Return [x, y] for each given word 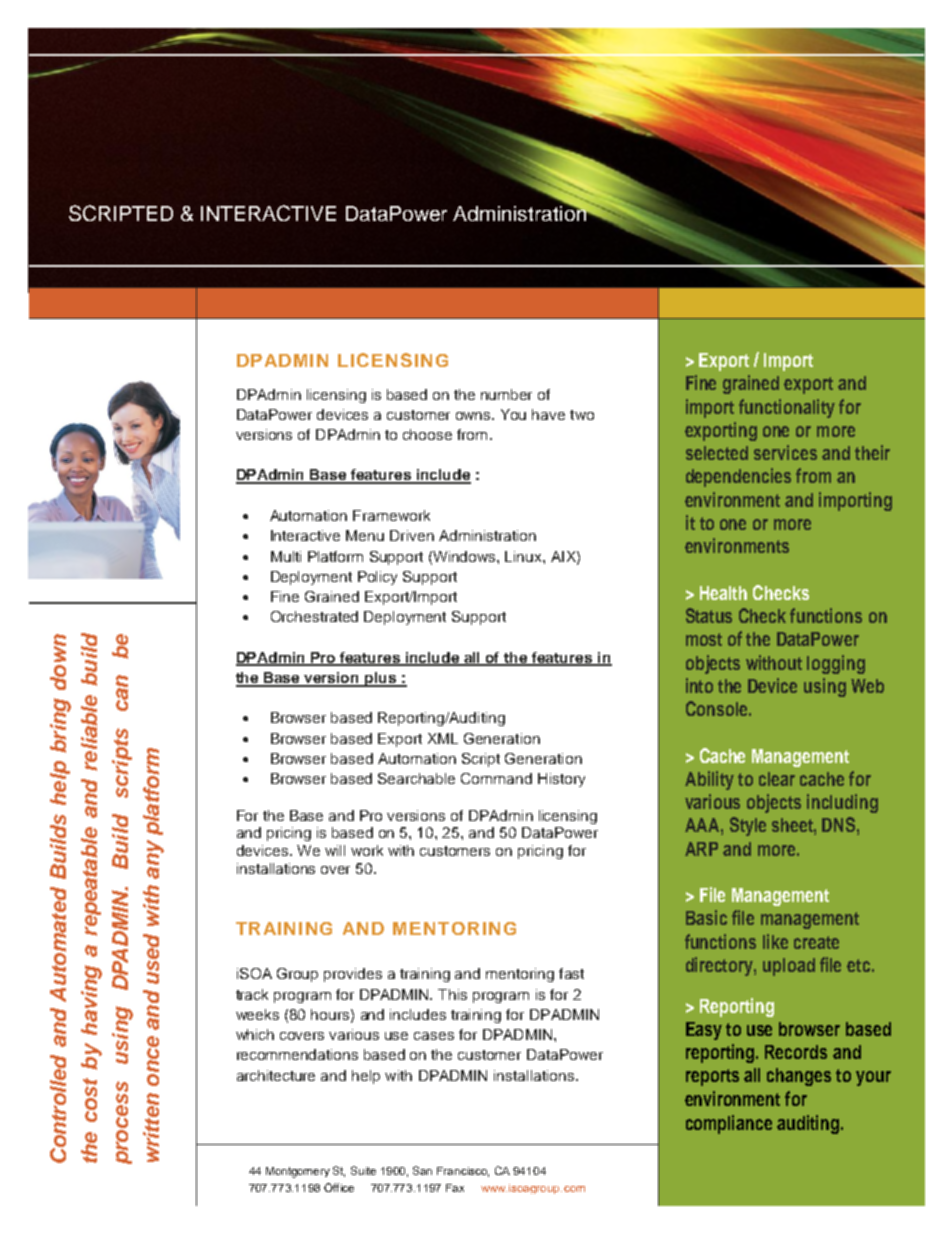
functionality [787, 408]
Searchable [416, 778]
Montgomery [298, 1172]
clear [777, 779]
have [548, 414]
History [561, 780]
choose [427, 434]
